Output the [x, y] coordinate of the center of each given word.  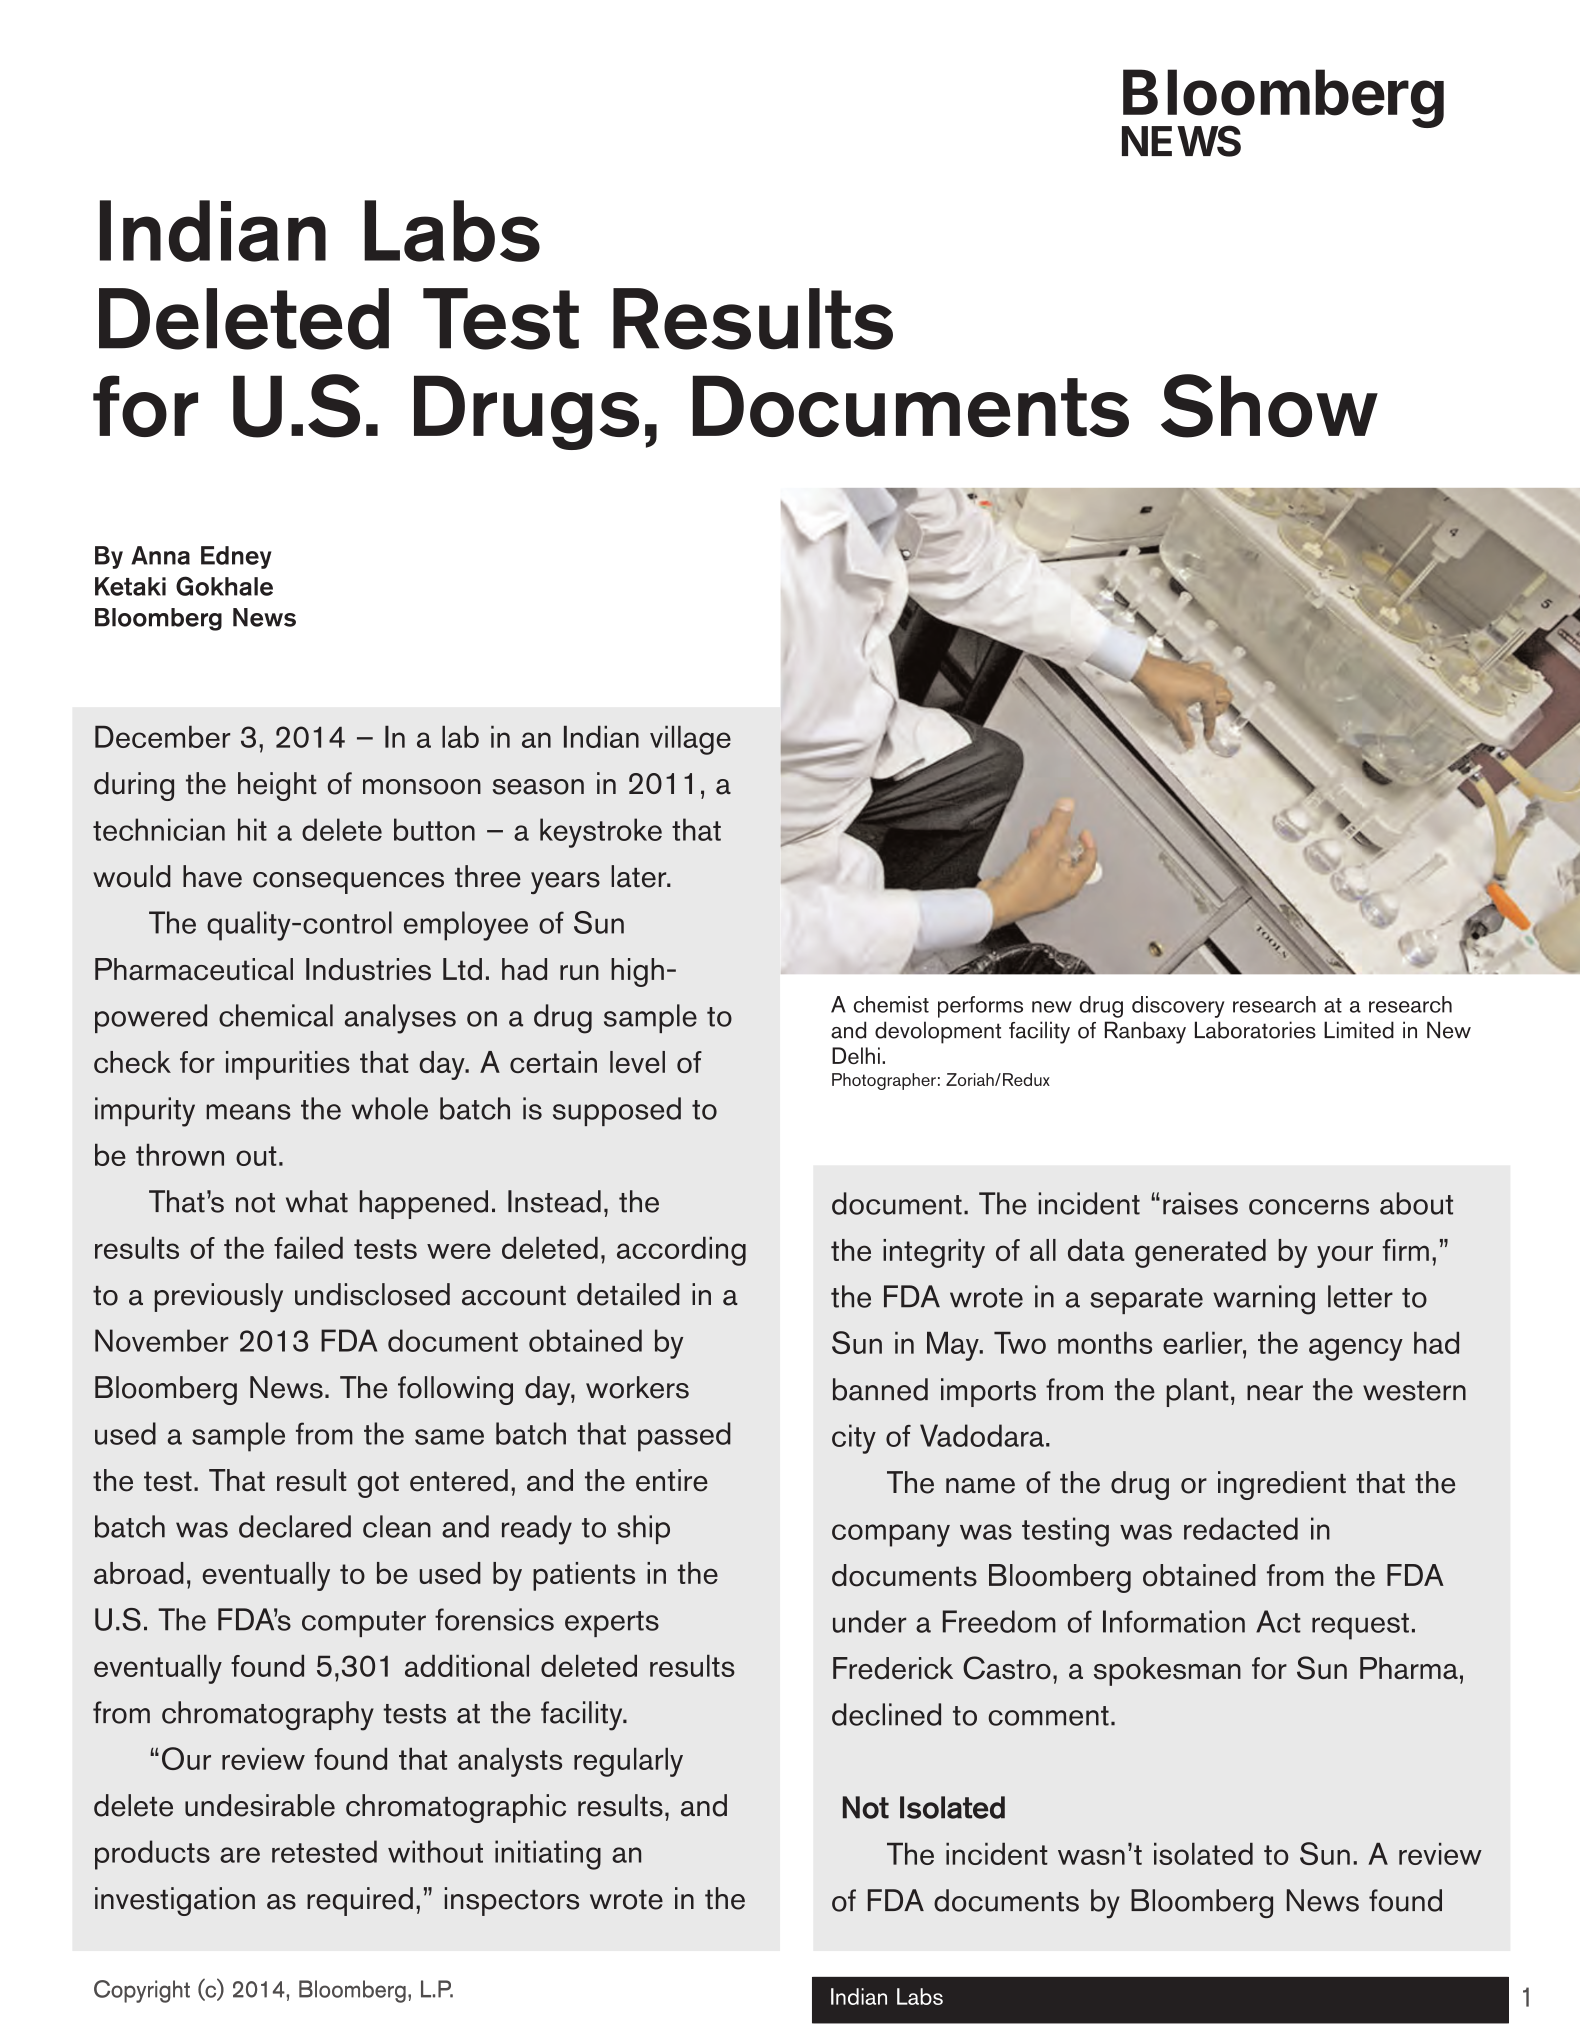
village [690, 740]
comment [1048, 1716]
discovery [1178, 1007]
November [161, 1340]
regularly [628, 1762]
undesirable [260, 1805]
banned [880, 1389]
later [640, 876]
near [1275, 1393]
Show [1269, 406]
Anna [160, 555]
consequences [348, 883]
